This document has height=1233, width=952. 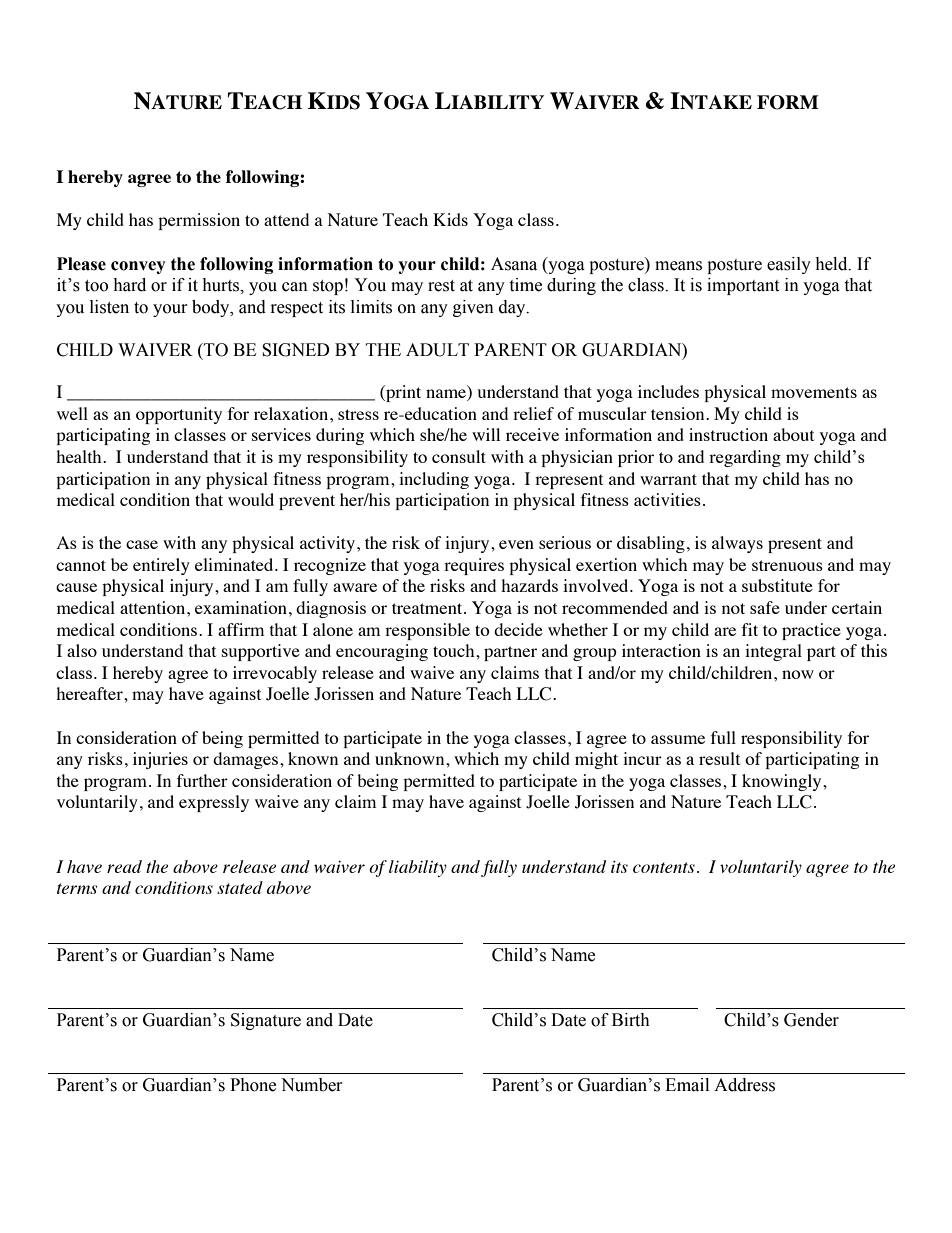 I want to click on easily, so click(x=789, y=265).
